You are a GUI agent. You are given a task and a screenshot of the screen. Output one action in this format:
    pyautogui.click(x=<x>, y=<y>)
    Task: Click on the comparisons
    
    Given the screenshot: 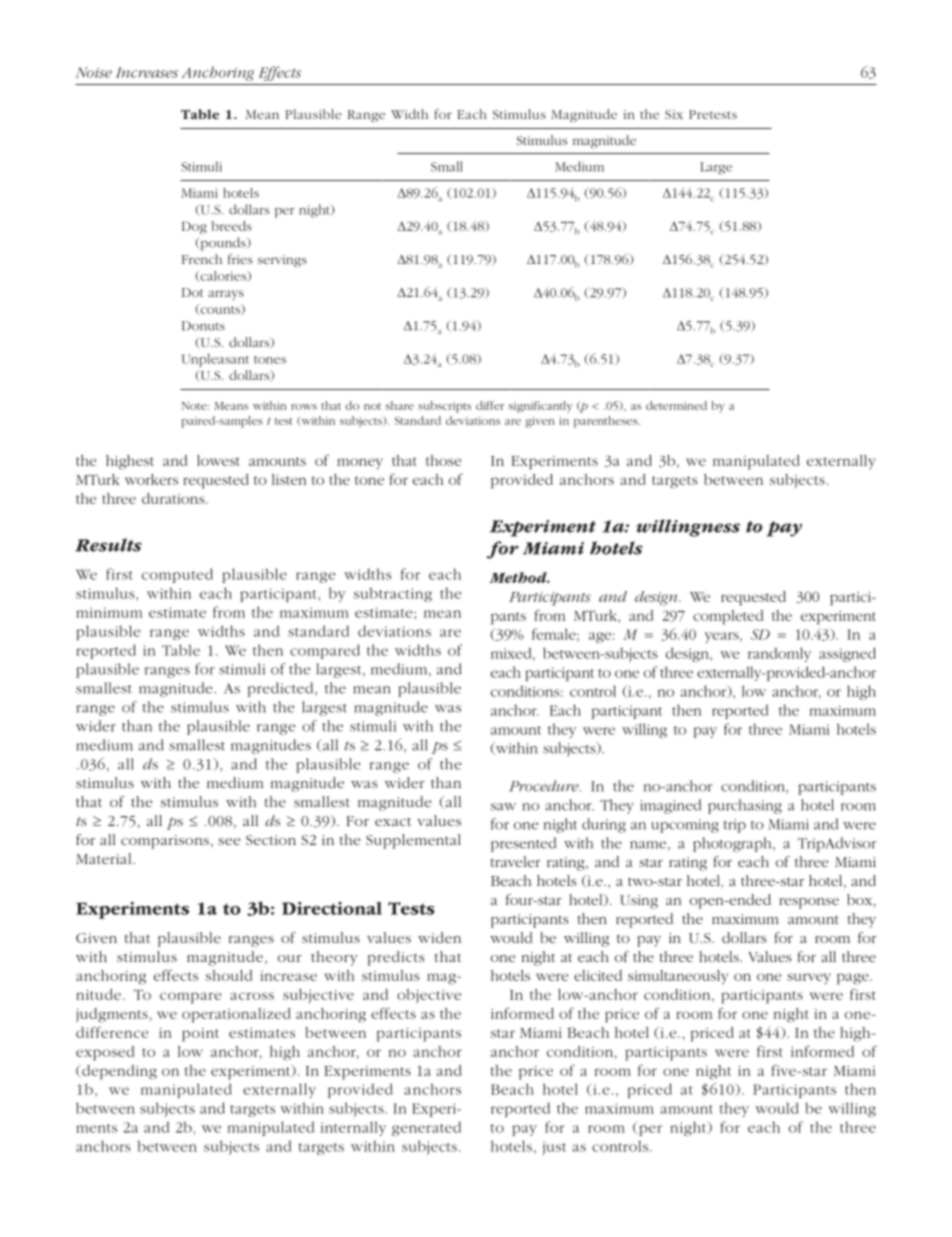 What is the action you would take?
    pyautogui.click(x=165, y=842)
